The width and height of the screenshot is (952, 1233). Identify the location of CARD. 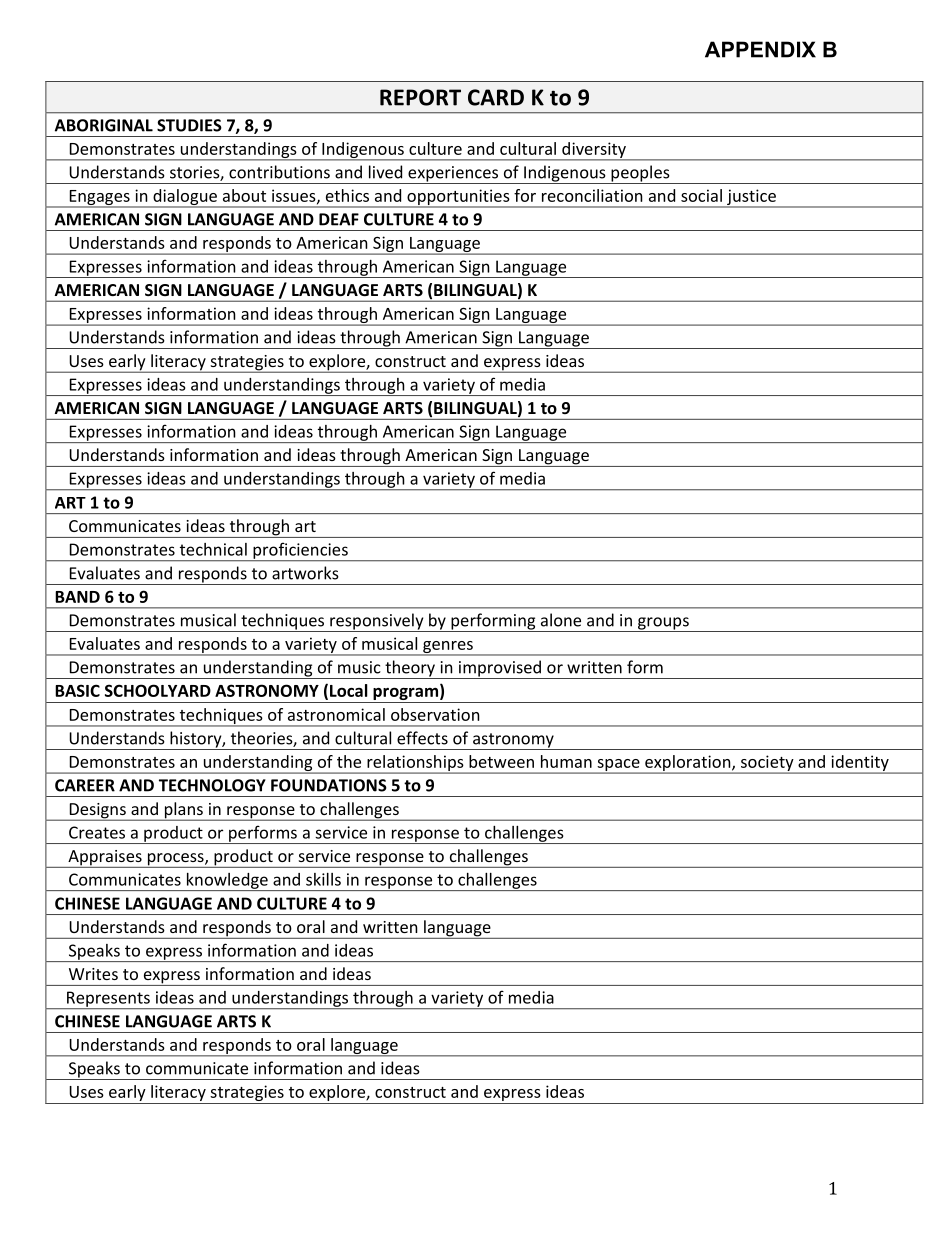
(496, 97).
